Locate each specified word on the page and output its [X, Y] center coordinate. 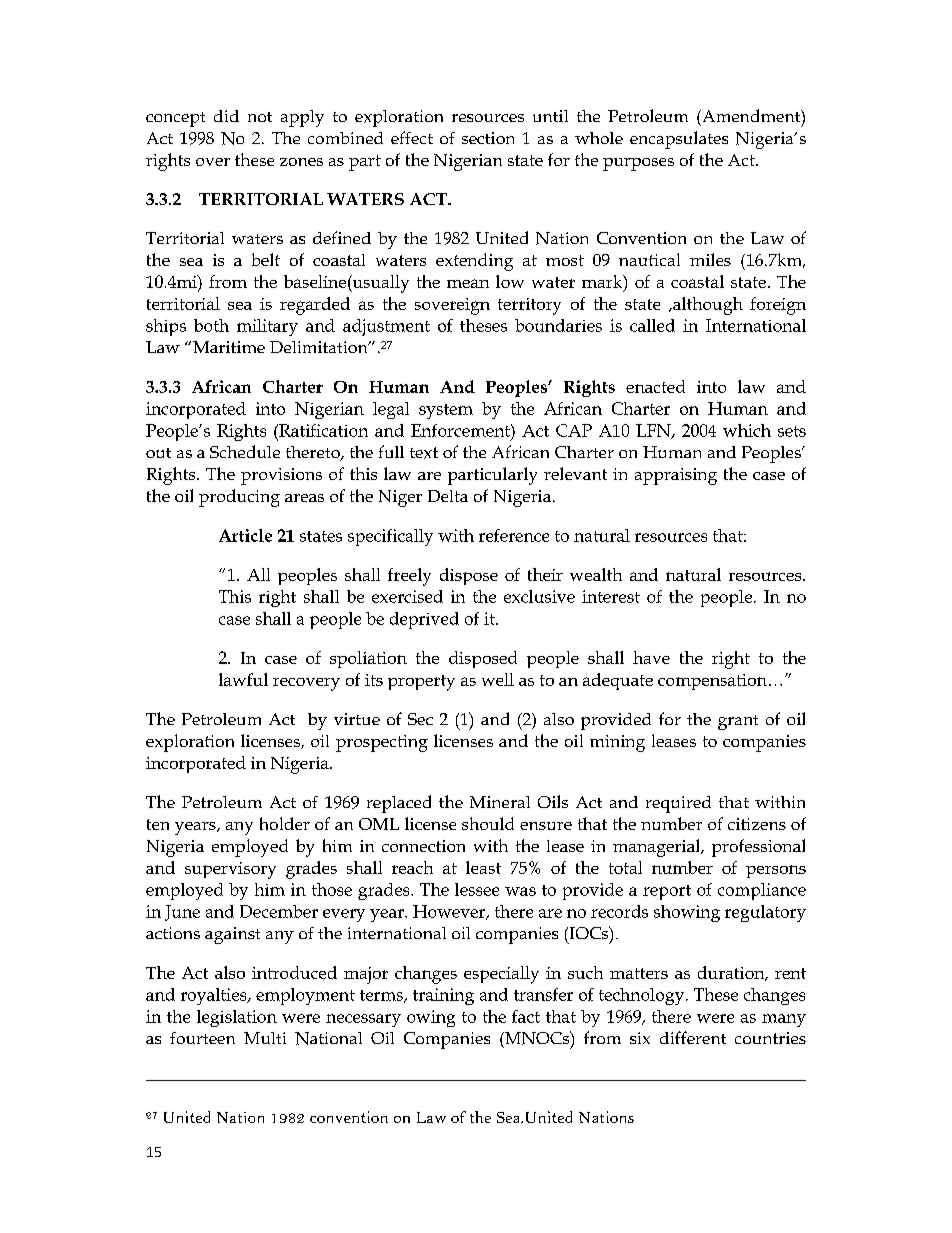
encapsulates [679, 140]
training [443, 996]
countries [770, 1038]
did [226, 116]
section [488, 138]
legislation [237, 1018]
